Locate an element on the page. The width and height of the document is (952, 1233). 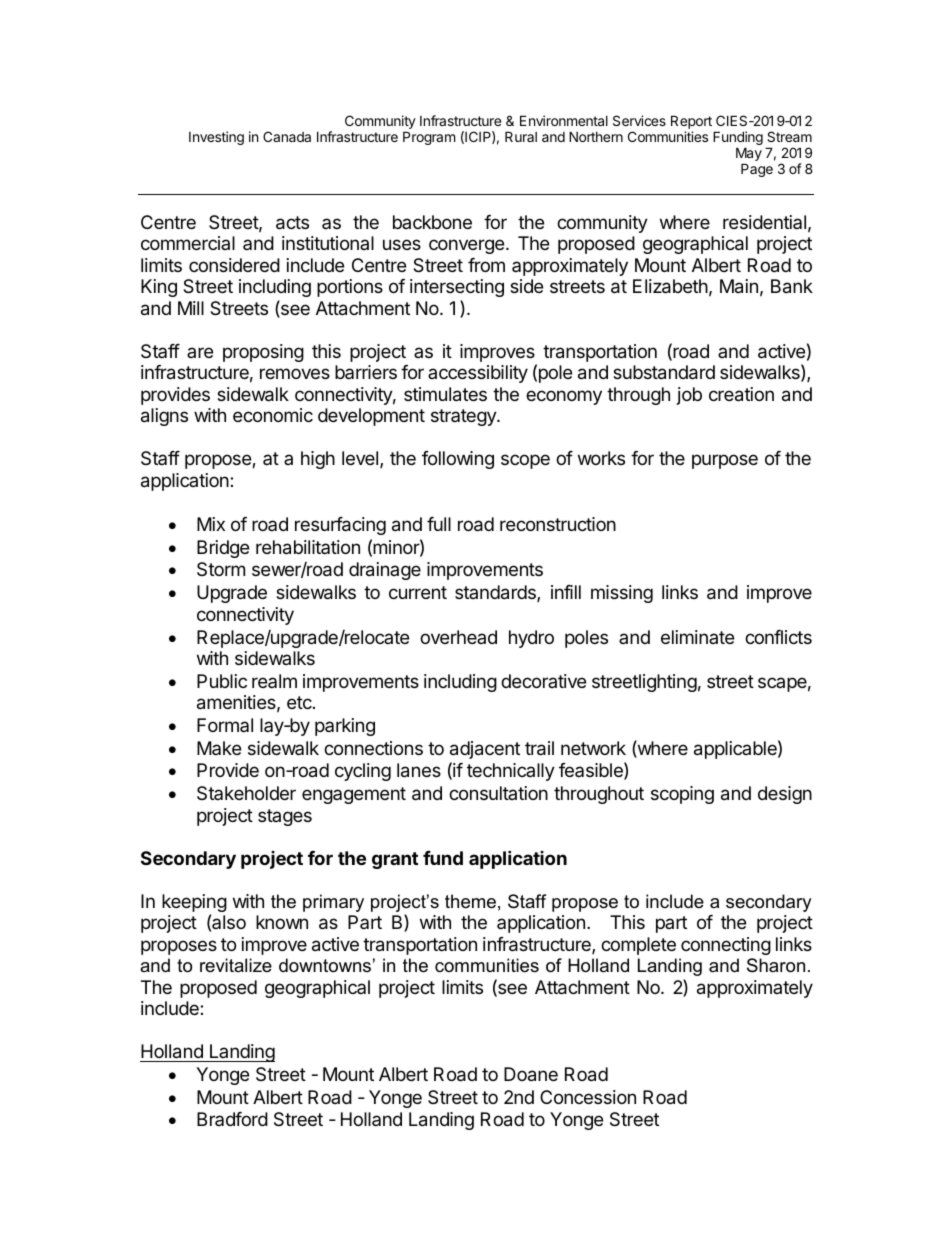
May is located at coordinates (749, 155).
